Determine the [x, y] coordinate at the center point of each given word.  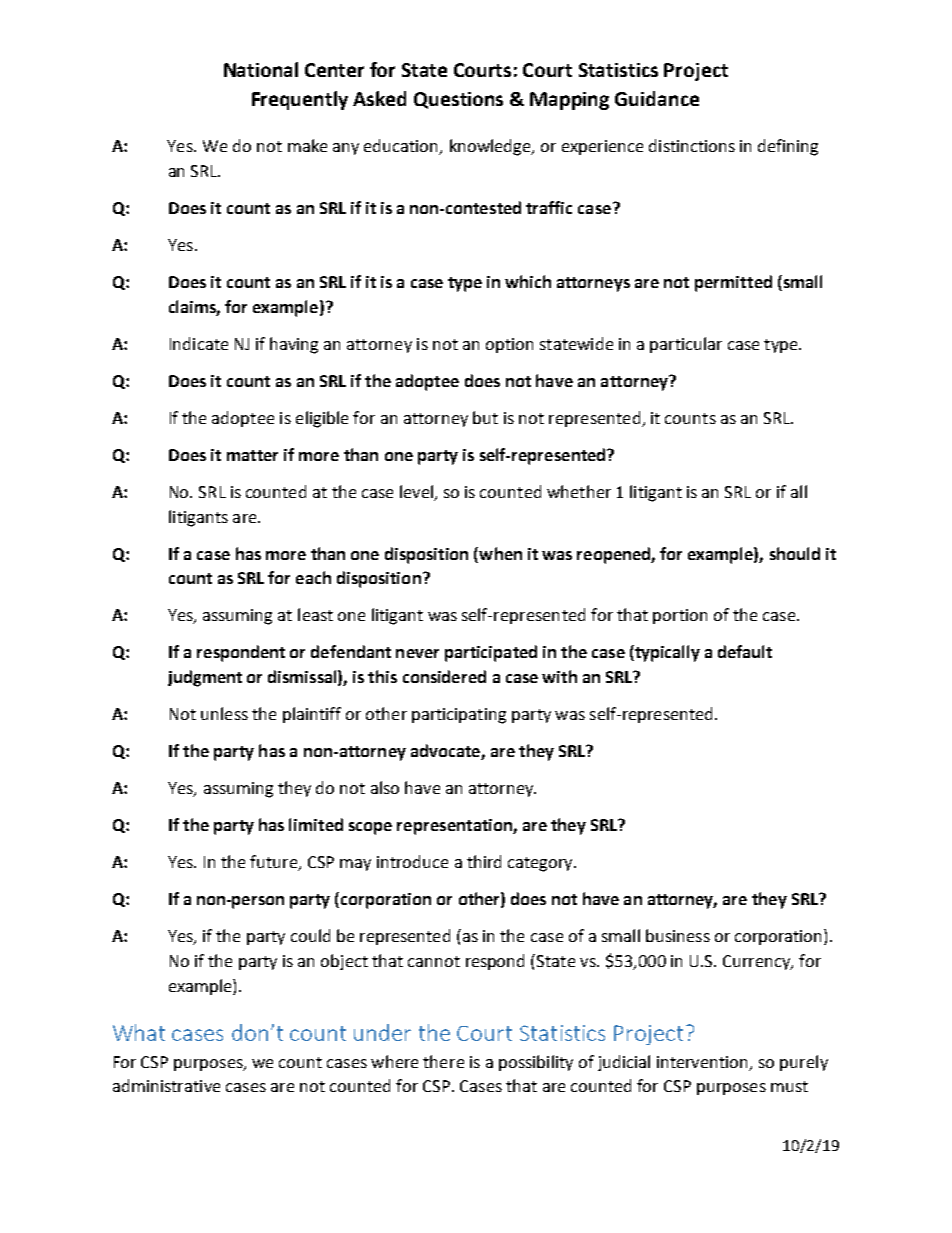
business [678, 935]
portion [680, 616]
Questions [458, 100]
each [313, 577]
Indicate [199, 343]
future [275, 863]
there [443, 1061]
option [509, 345]
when [499, 553]
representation [455, 827]
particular [686, 345]
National [261, 69]
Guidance [657, 98]
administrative [166, 1085]
